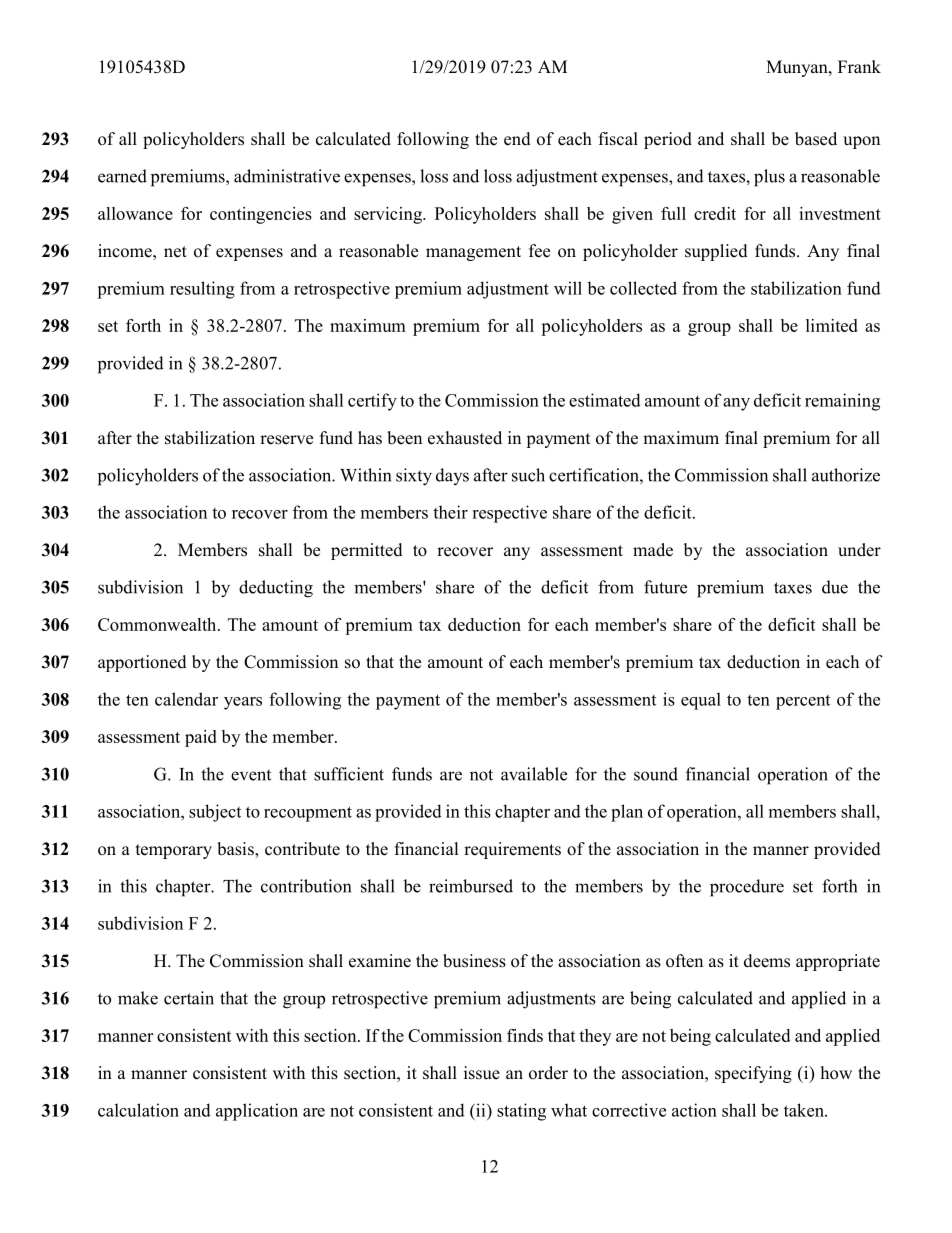 The image size is (952, 1233). Describe the element at coordinates (747, 888) in the screenshot. I see `procedure` at that location.
